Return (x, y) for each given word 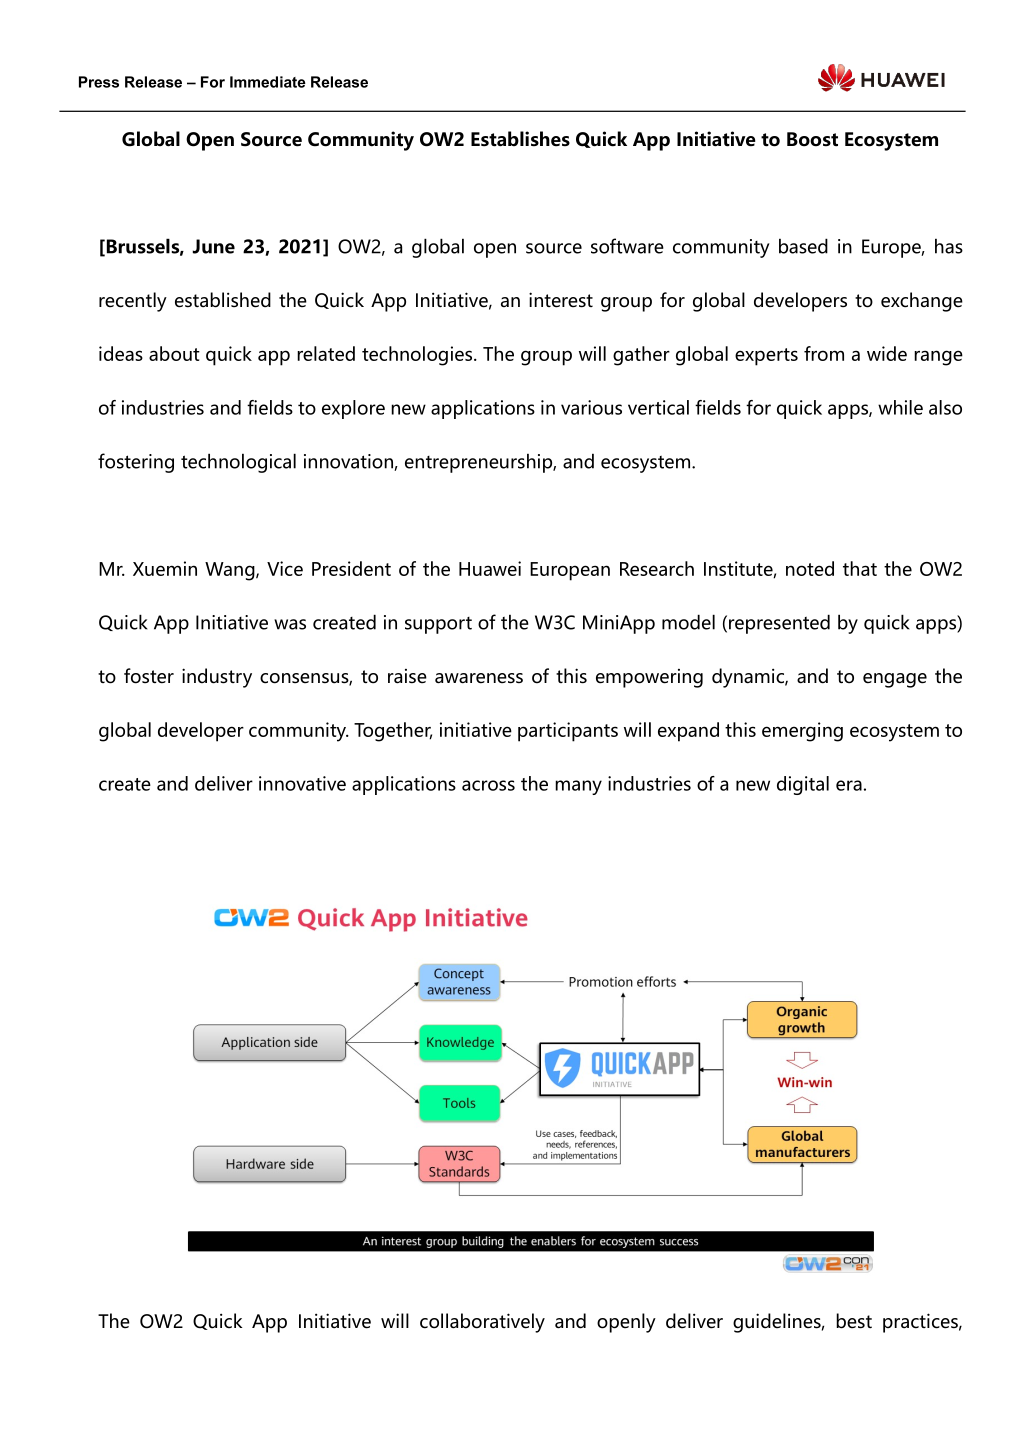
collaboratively (482, 1323)
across (488, 785)
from (824, 353)
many (578, 787)
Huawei (490, 568)
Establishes (520, 139)
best (854, 1321)
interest (561, 300)
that (860, 568)
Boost (812, 139)
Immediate (268, 82)
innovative (302, 783)
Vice (285, 568)
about (174, 353)
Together (393, 732)
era (849, 785)
